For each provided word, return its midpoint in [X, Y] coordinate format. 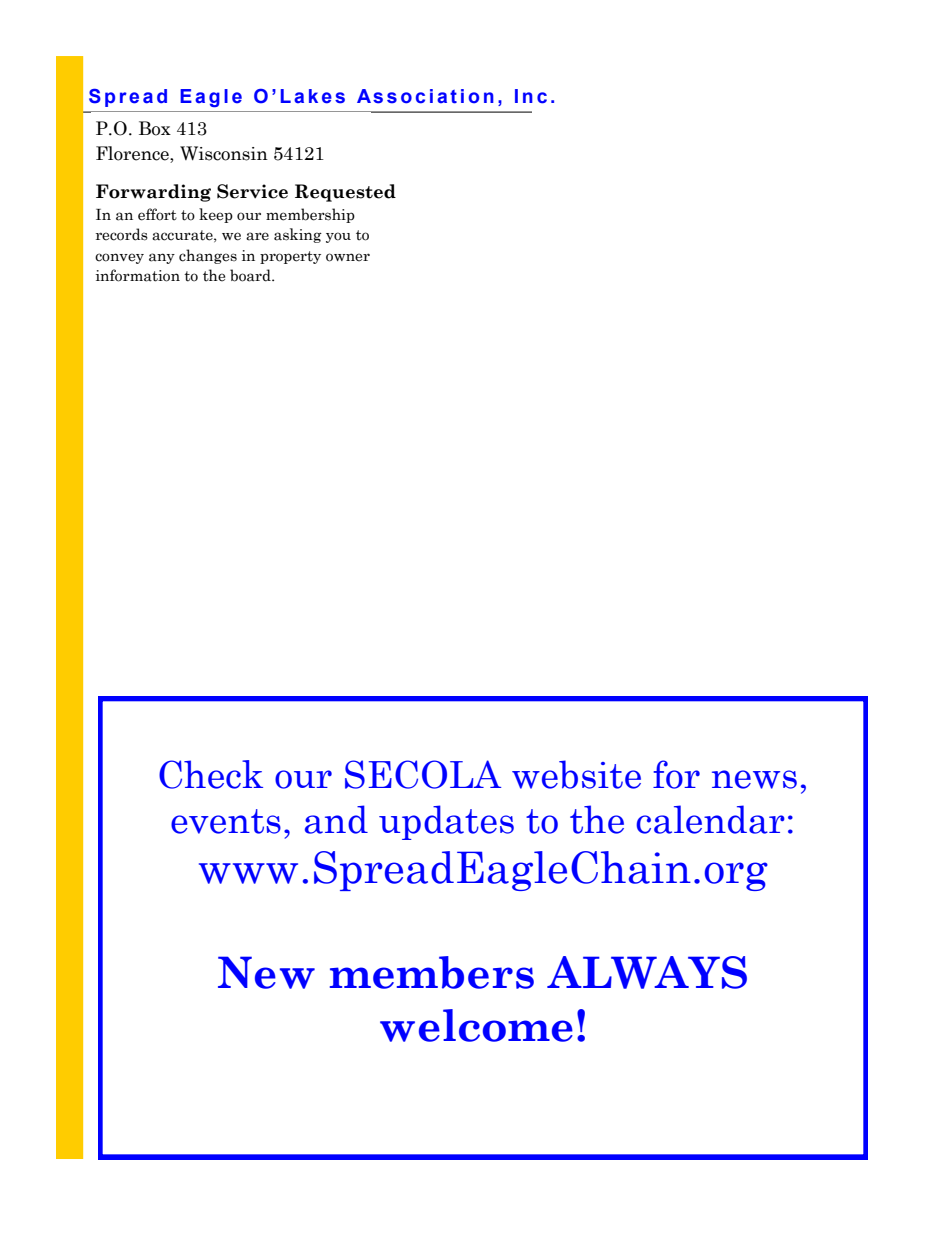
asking [298, 235]
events [226, 821]
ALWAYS [647, 972]
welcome [476, 1025]
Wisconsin [224, 153]
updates [446, 822]
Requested [345, 193]
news [754, 779]
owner [348, 257]
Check [211, 774]
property [290, 257]
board [251, 275]
